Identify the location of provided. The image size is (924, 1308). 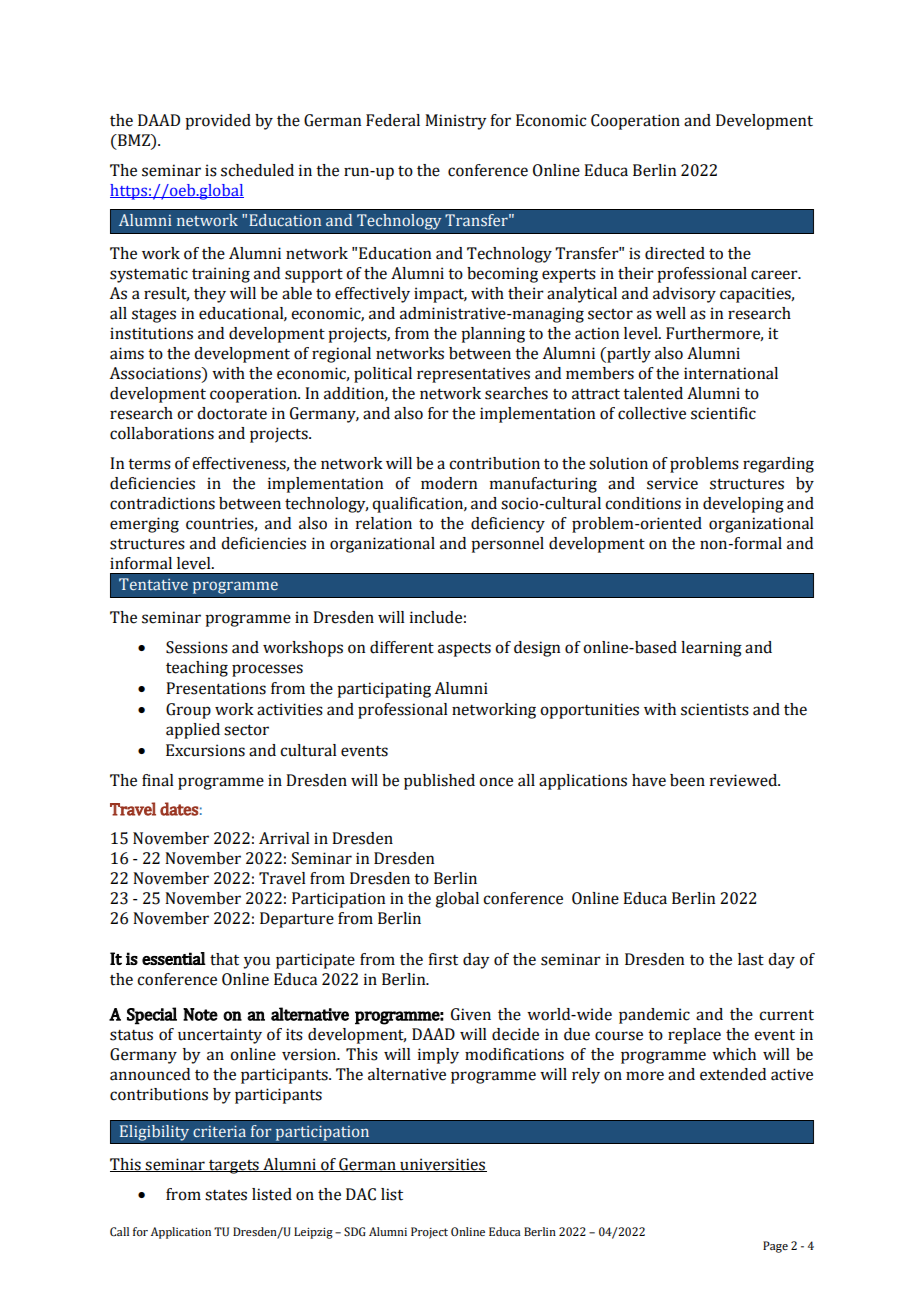
(218, 122).
